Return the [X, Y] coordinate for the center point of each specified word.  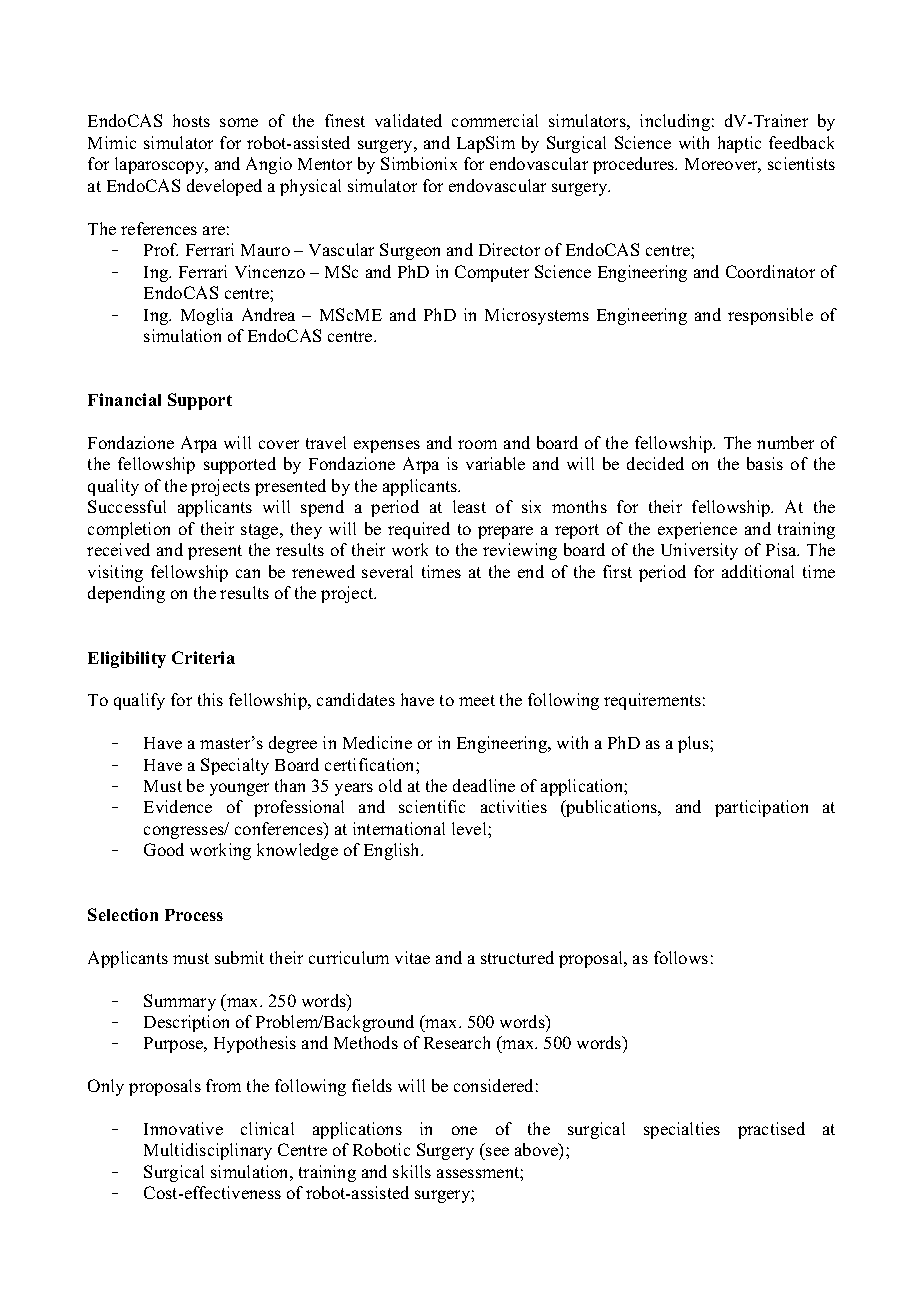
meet [477, 700]
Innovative [183, 1128]
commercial [495, 120]
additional [758, 571]
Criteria [203, 657]
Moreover [723, 165]
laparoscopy [161, 165]
